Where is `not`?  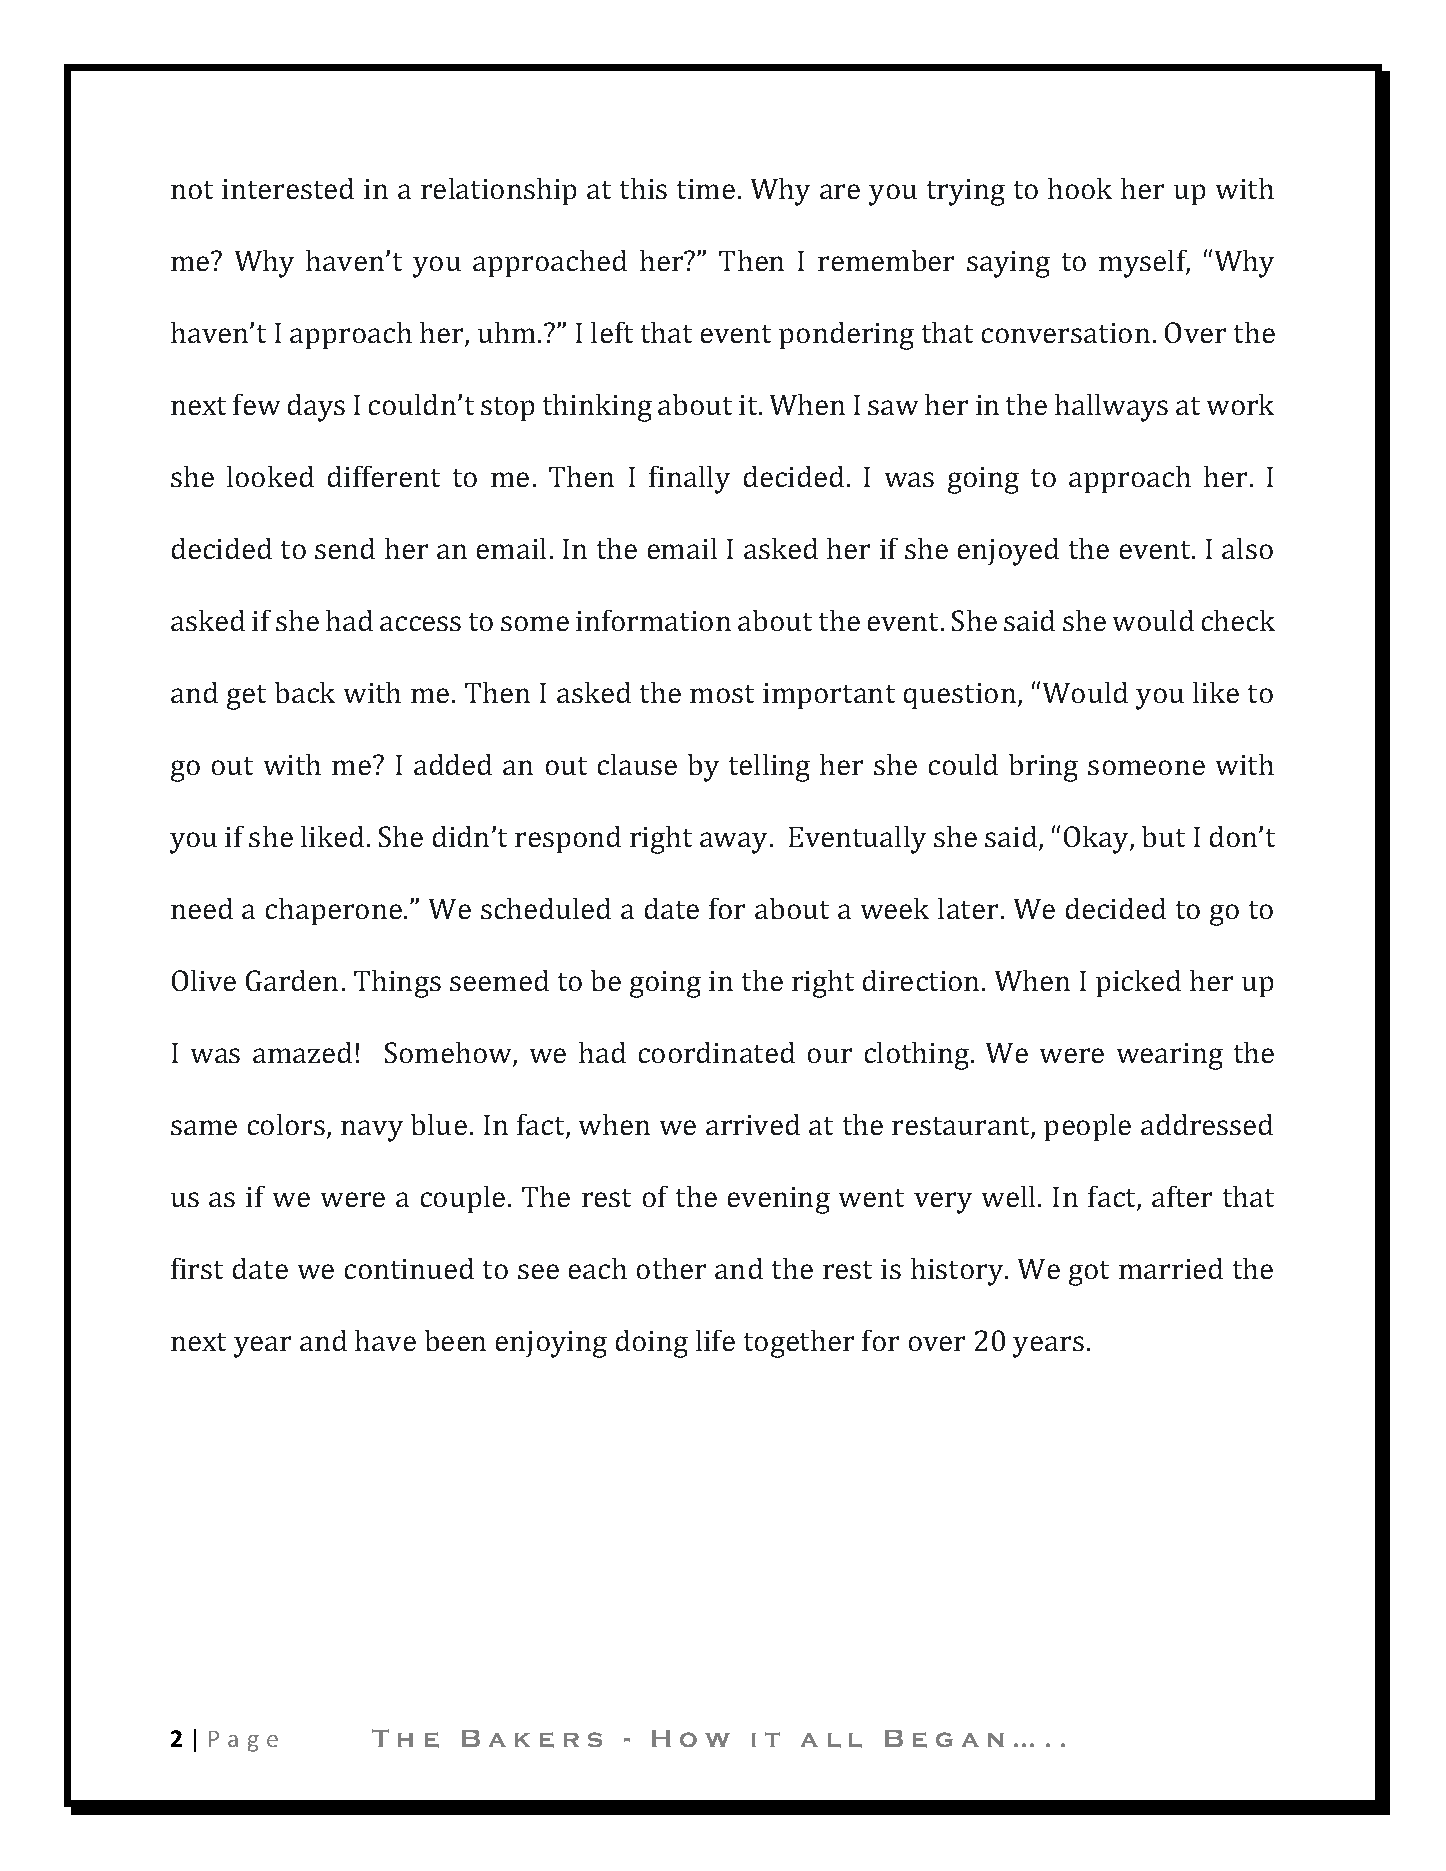 not is located at coordinates (192, 190).
